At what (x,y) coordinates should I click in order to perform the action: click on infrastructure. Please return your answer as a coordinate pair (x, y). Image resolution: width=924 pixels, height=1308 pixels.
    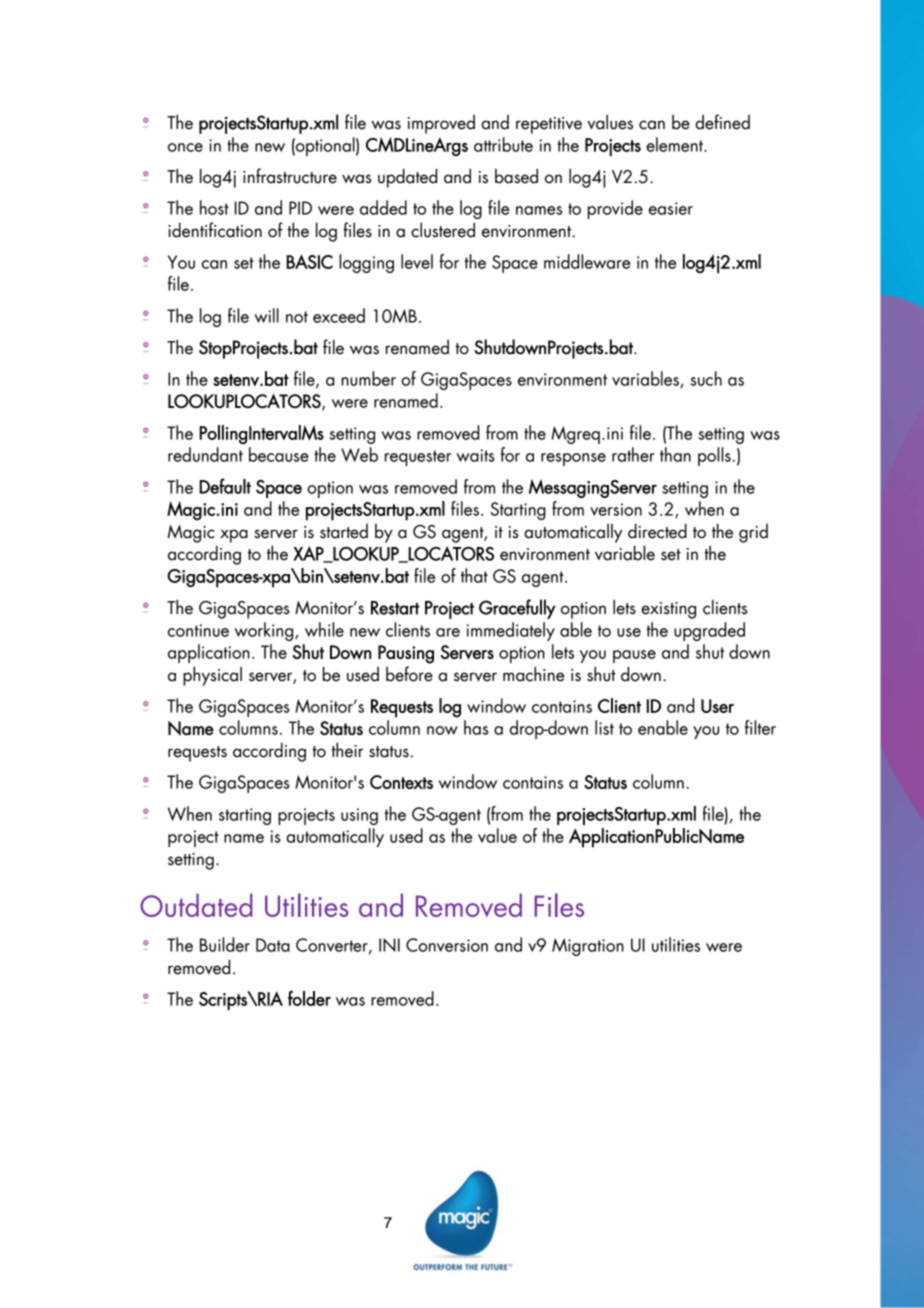
    Looking at the image, I should click on (290, 176).
